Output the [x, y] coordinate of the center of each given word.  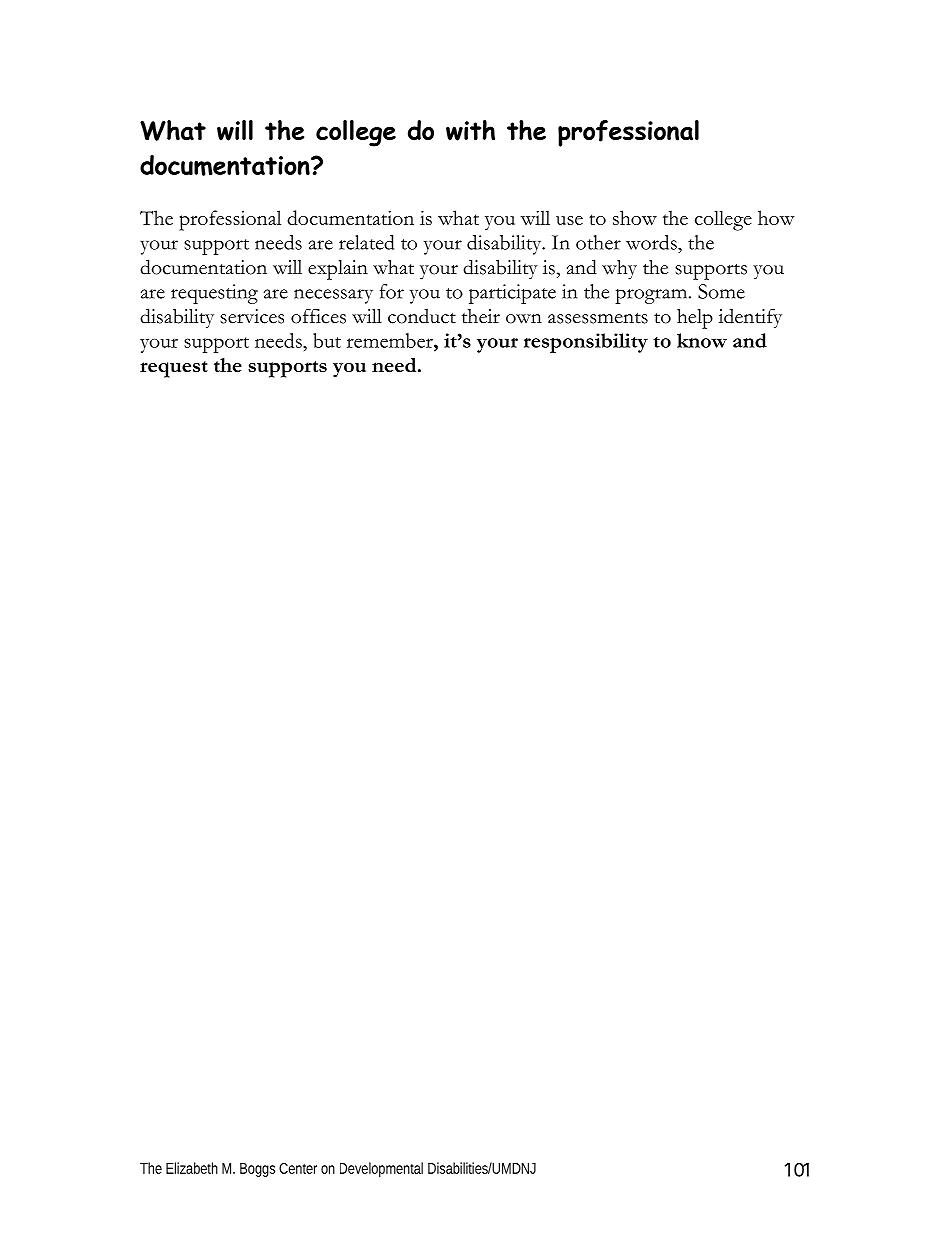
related [366, 242]
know [702, 340]
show [635, 217]
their [481, 316]
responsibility [586, 343]
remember [391, 340]
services [252, 316]
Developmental [381, 1169]
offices [318, 316]
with [470, 130]
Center [298, 1168]
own [524, 319]
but [327, 340]
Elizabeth [192, 1168]
